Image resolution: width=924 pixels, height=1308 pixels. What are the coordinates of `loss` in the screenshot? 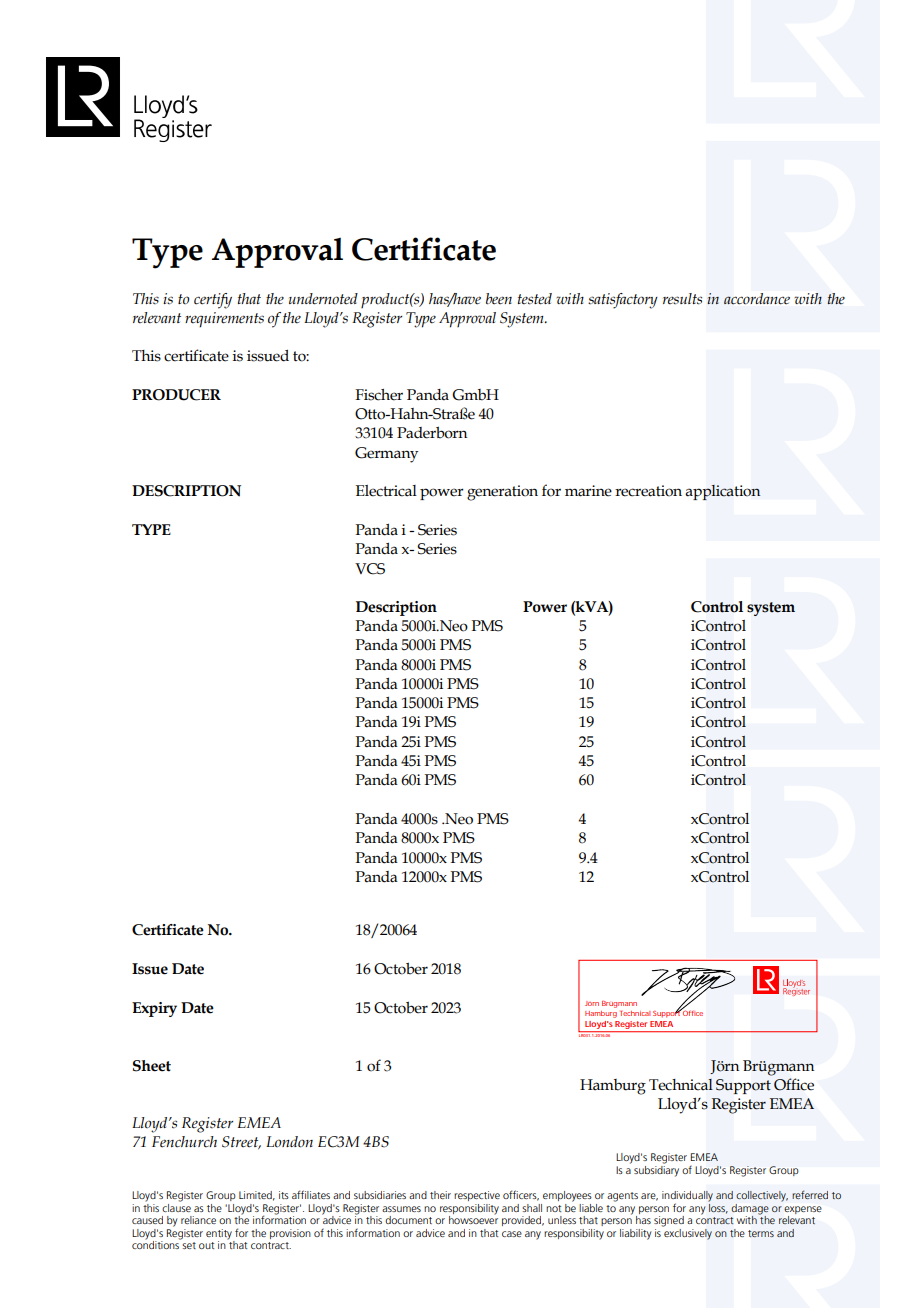 It's located at (718, 1207).
